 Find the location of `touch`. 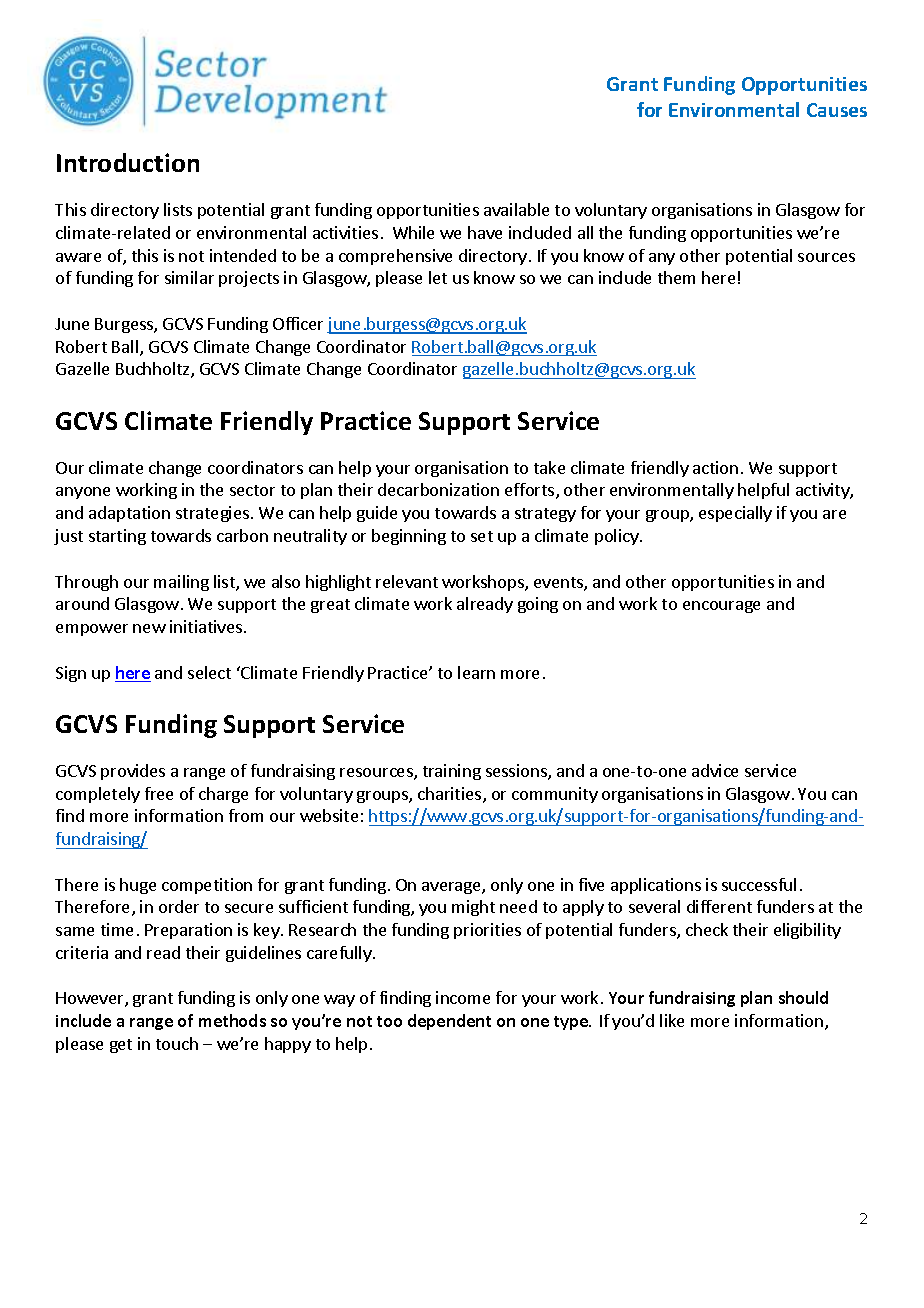

touch is located at coordinates (177, 1043).
